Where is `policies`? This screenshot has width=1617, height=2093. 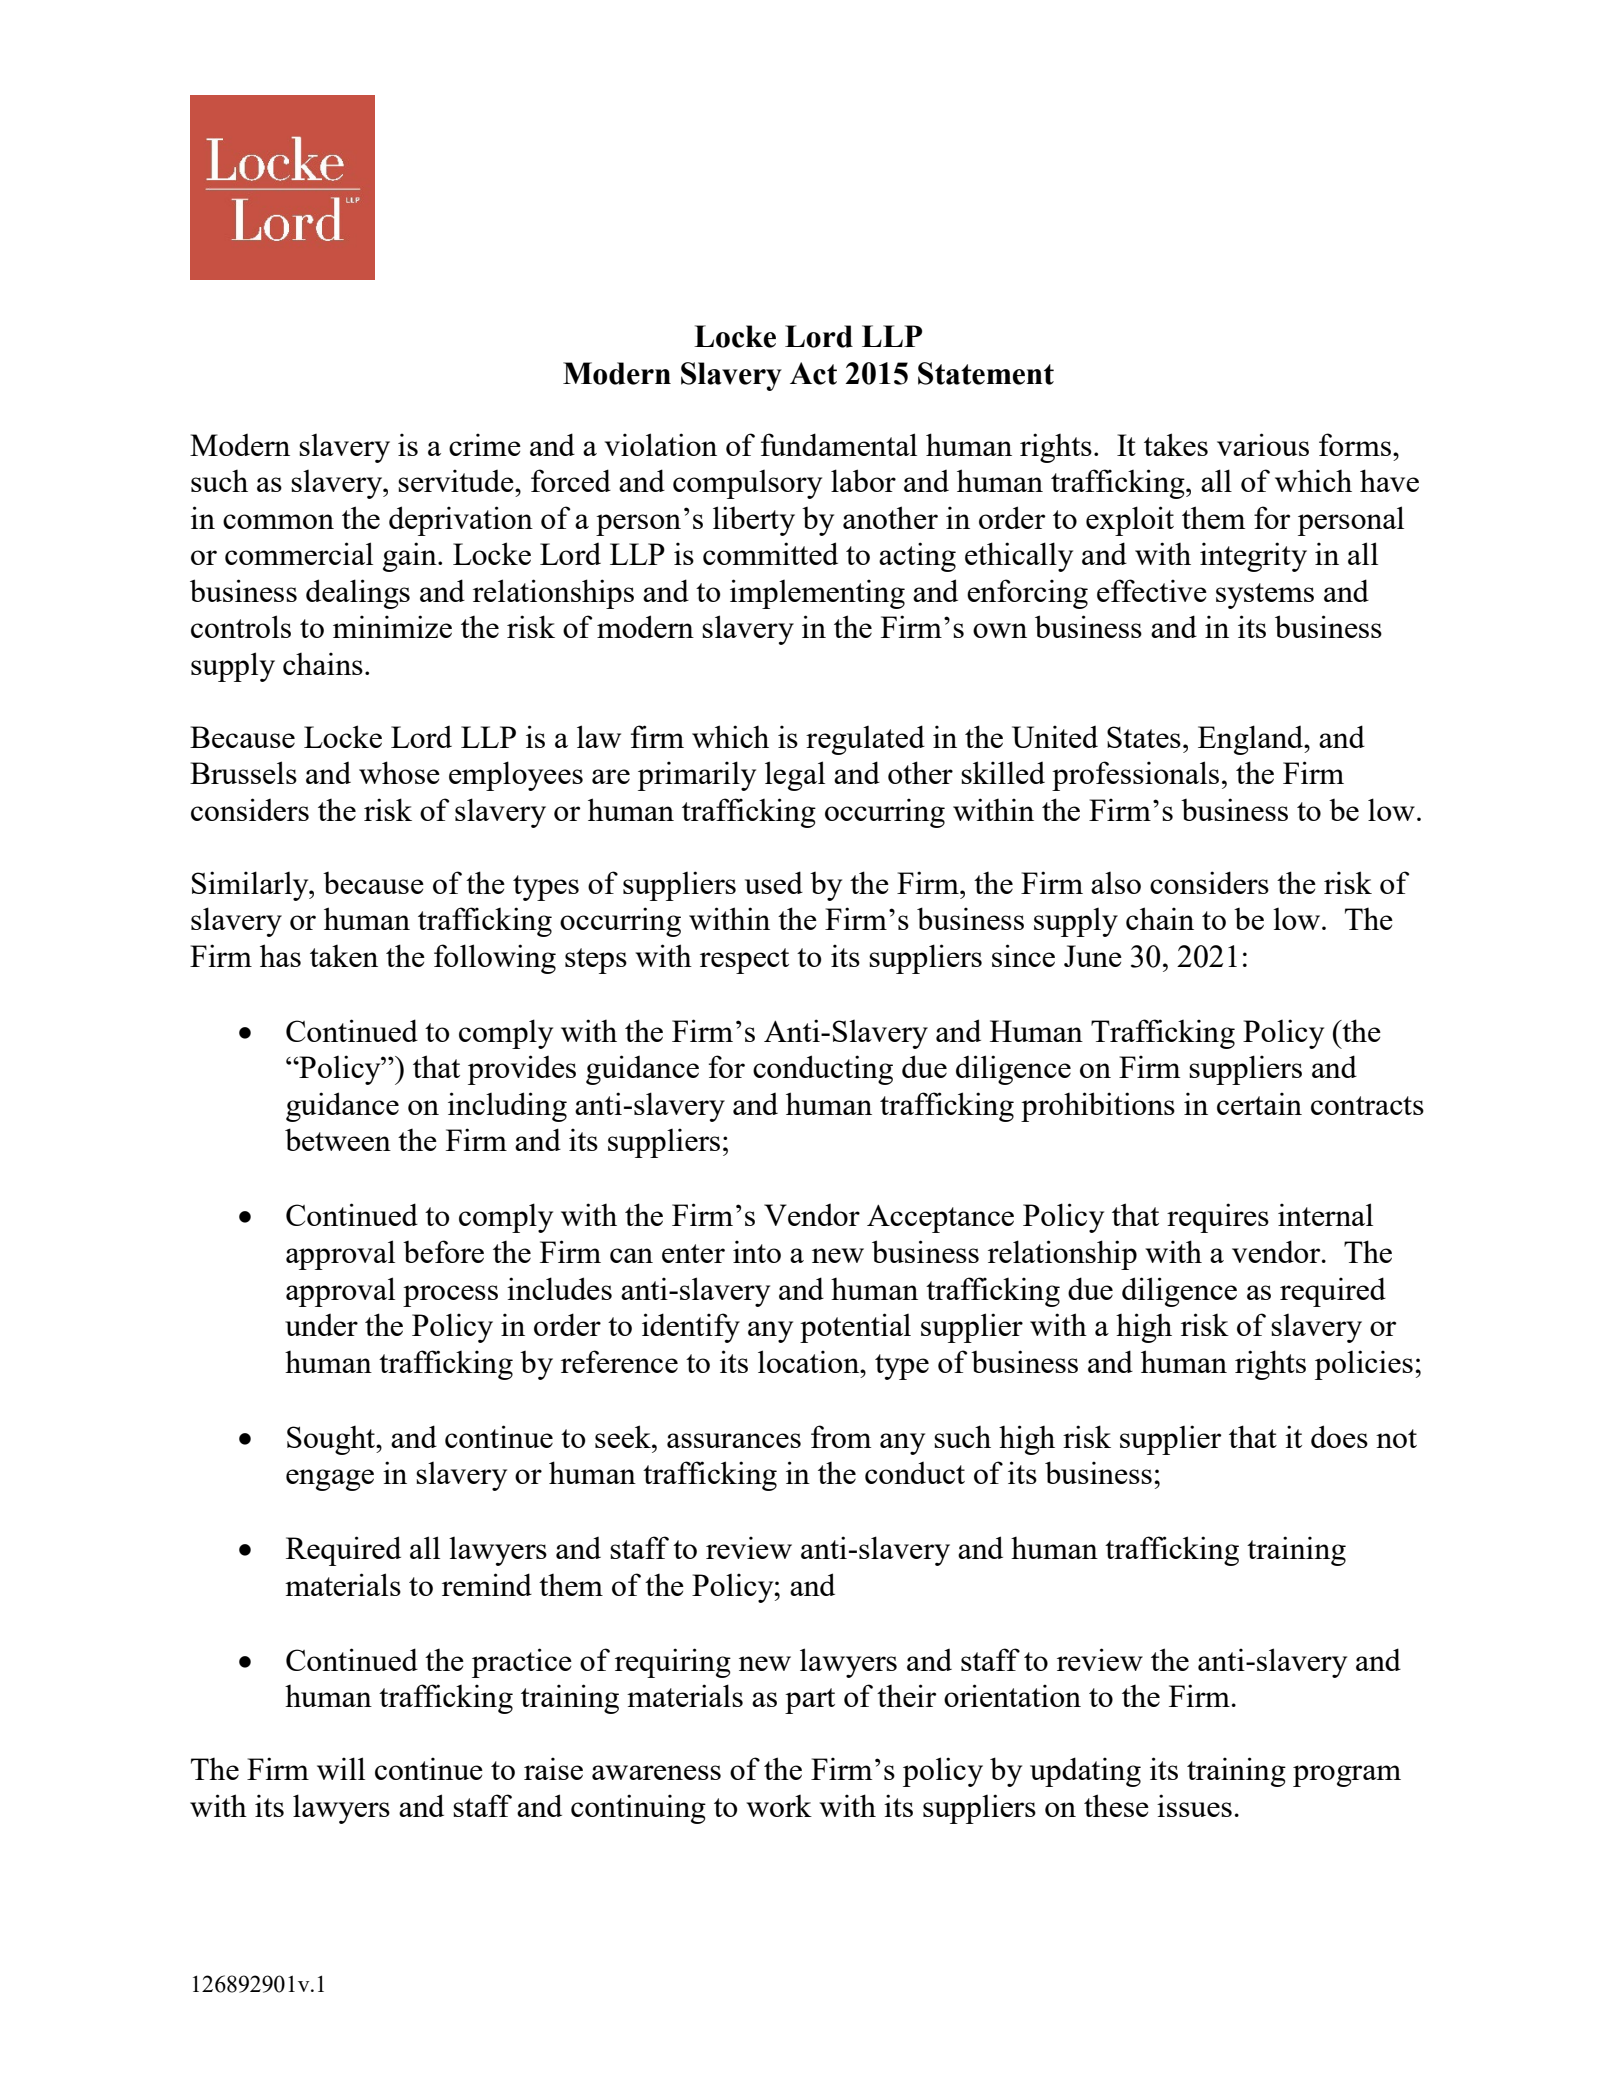 policies is located at coordinates (1364, 1365).
